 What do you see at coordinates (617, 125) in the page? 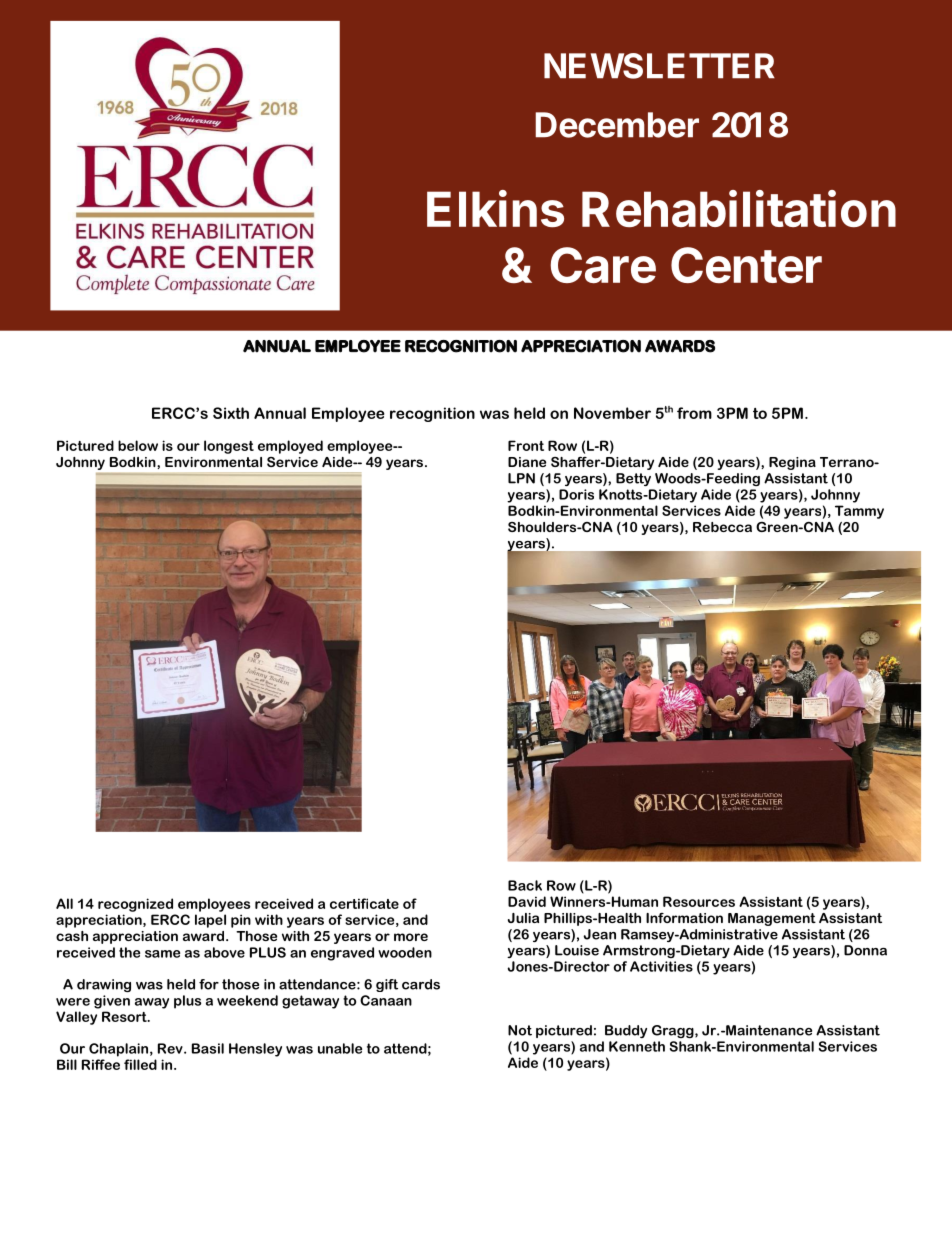
I see `December` at bounding box center [617, 125].
